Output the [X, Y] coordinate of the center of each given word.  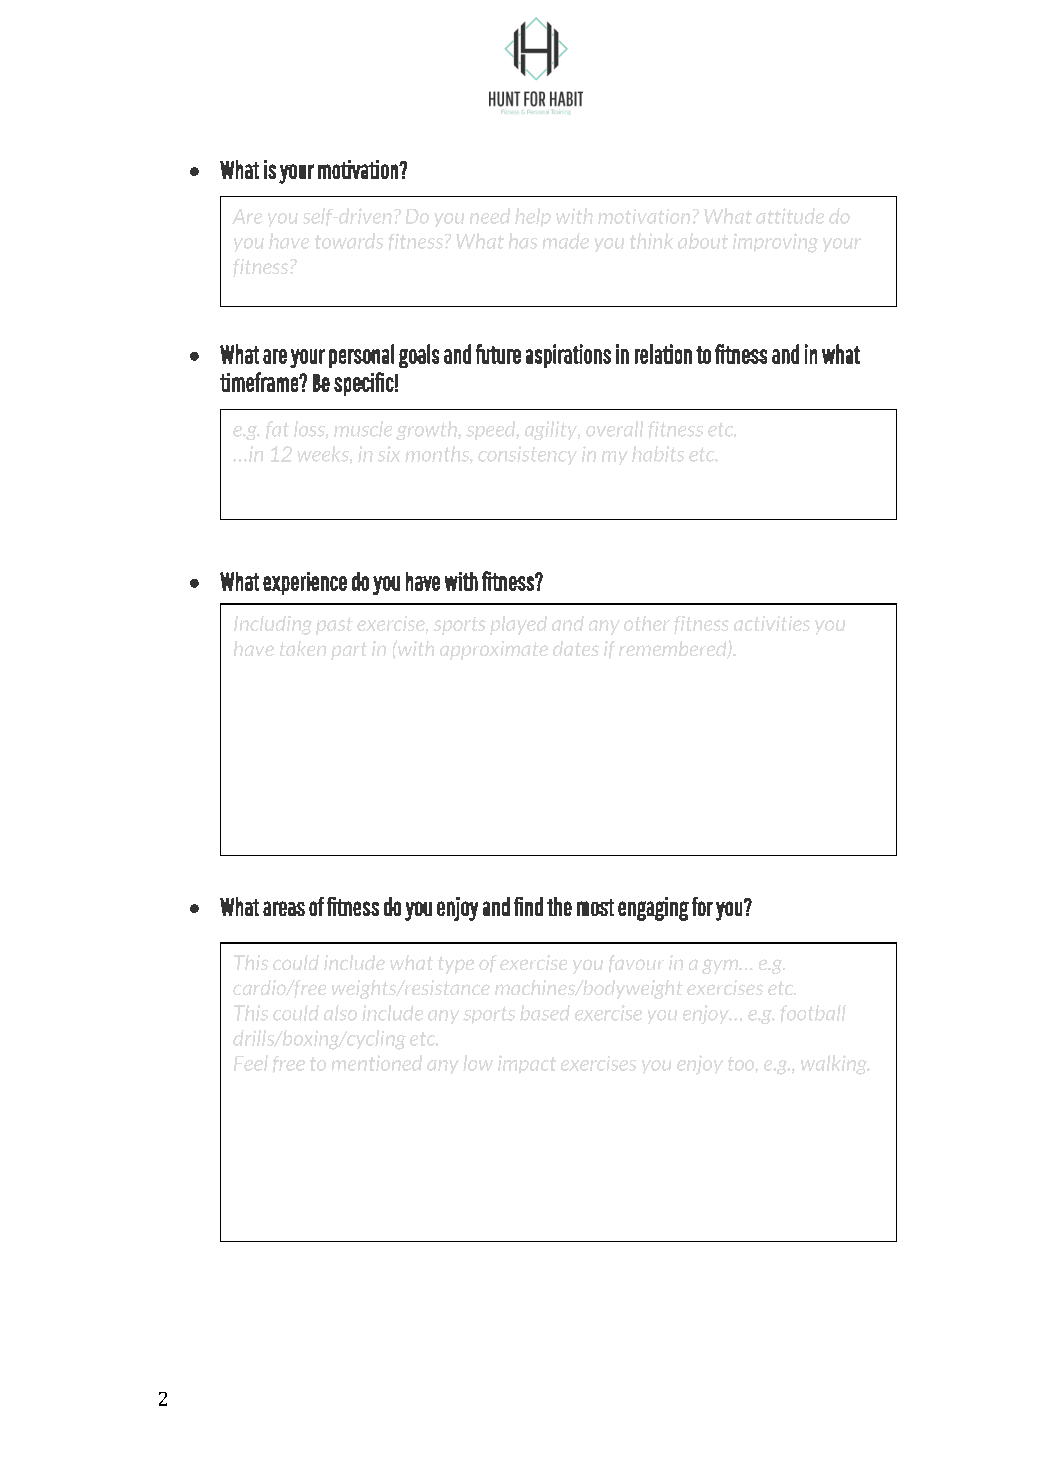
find [528, 906]
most [595, 907]
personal [361, 356]
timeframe [260, 382]
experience [305, 583]
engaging [653, 909]
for [702, 906]
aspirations [568, 356]
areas [284, 908]
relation [663, 354]
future [498, 354]
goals [419, 356]
